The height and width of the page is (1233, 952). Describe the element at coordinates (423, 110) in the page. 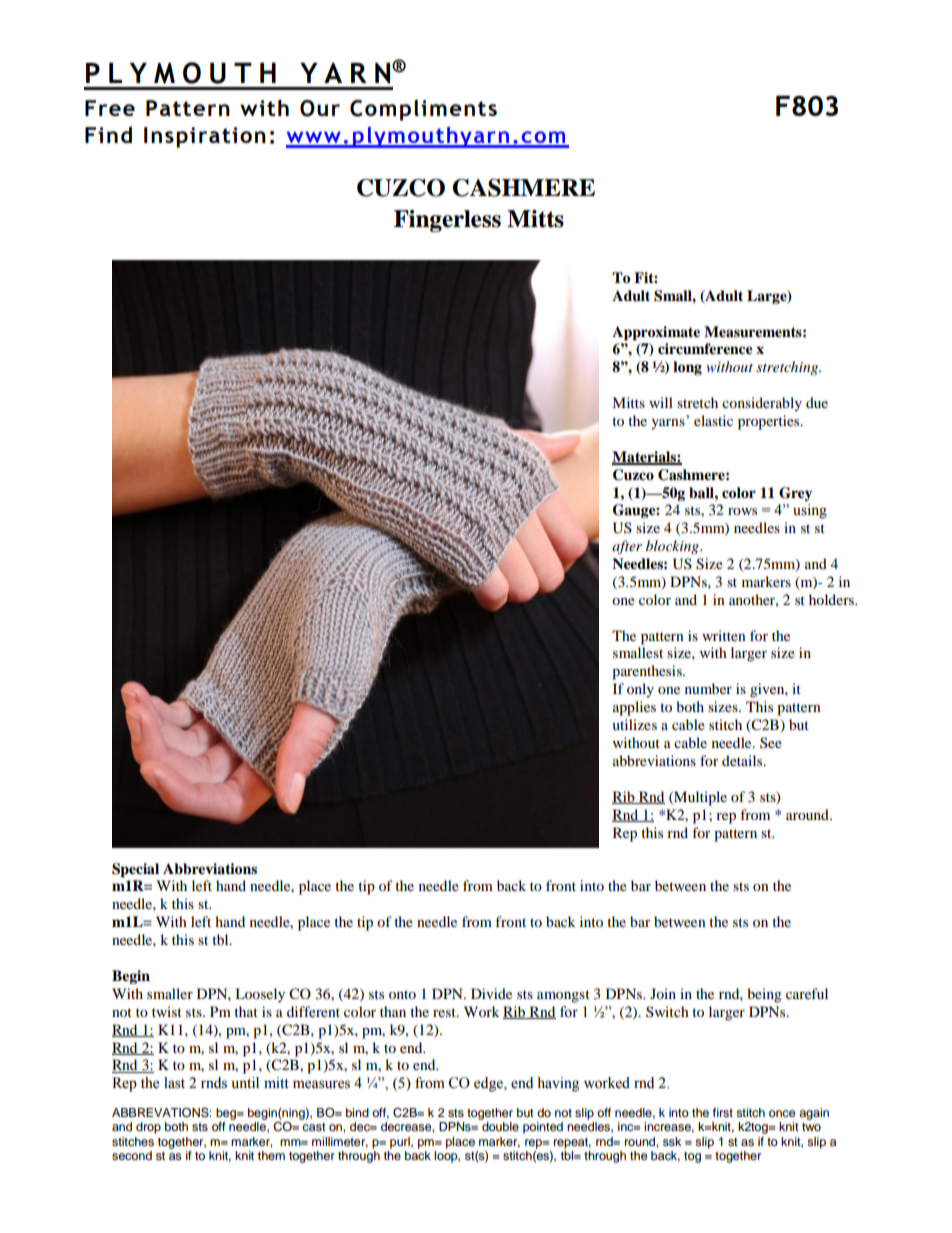

I see `Compliments` at that location.
